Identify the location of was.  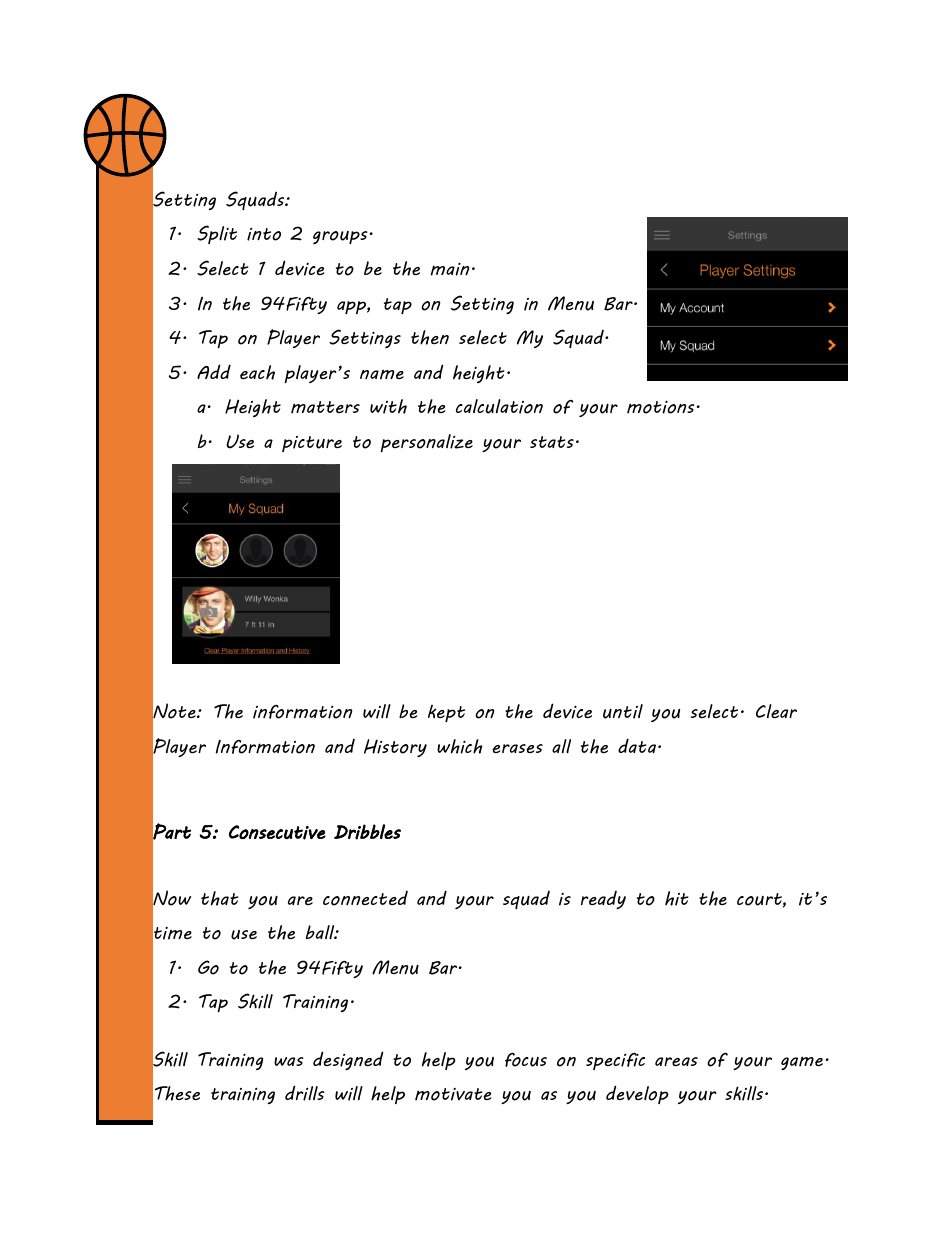
(289, 1061).
